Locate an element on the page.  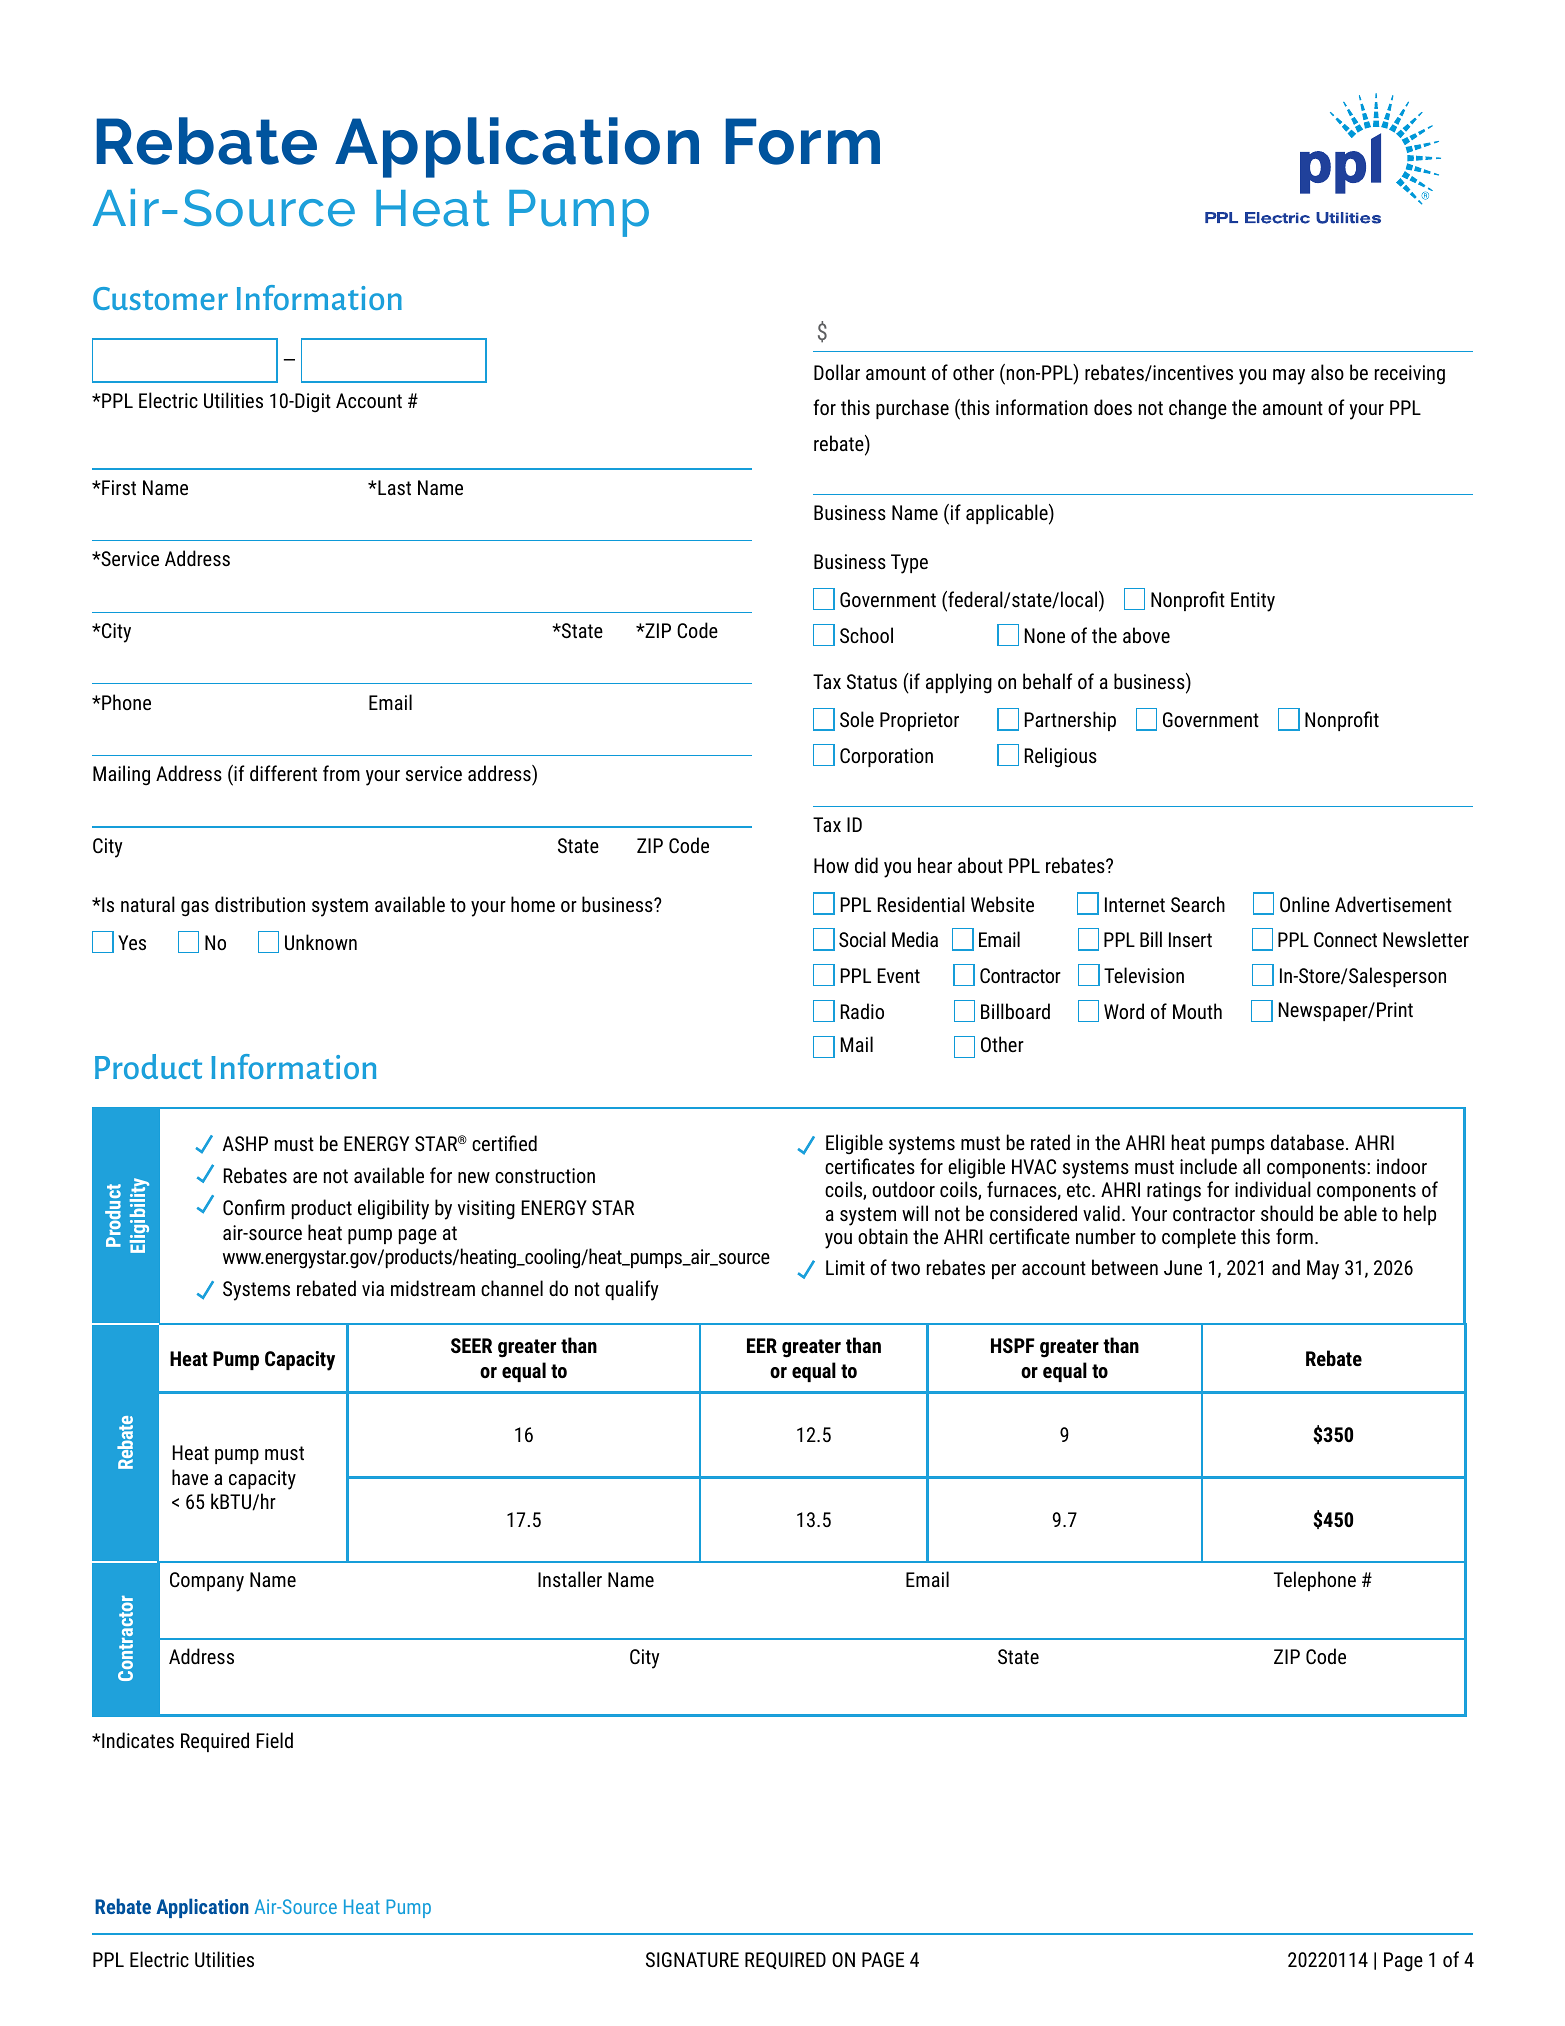
Dollar is located at coordinates (837, 372).
